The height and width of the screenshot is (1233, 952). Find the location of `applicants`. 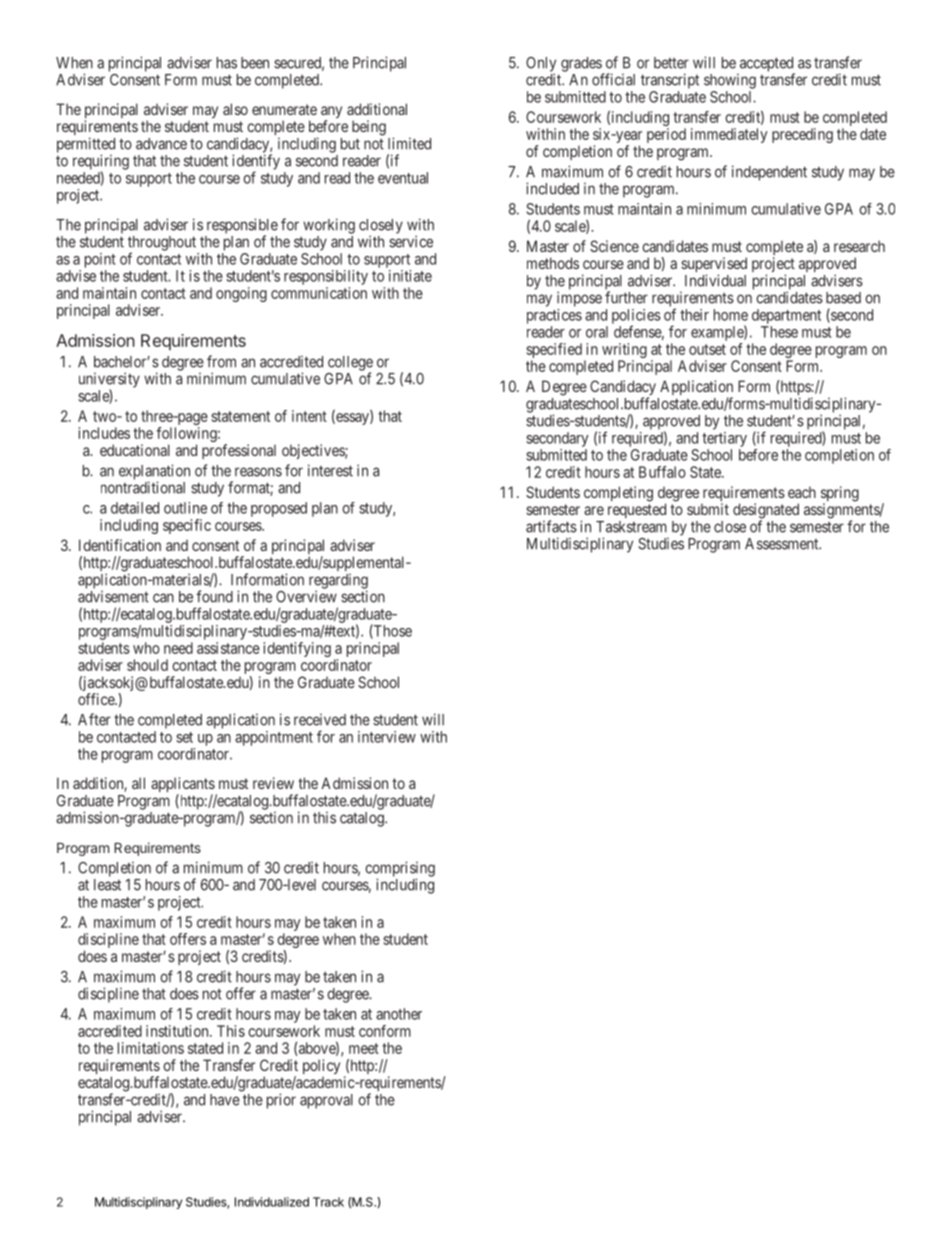

applicants is located at coordinates (183, 786).
